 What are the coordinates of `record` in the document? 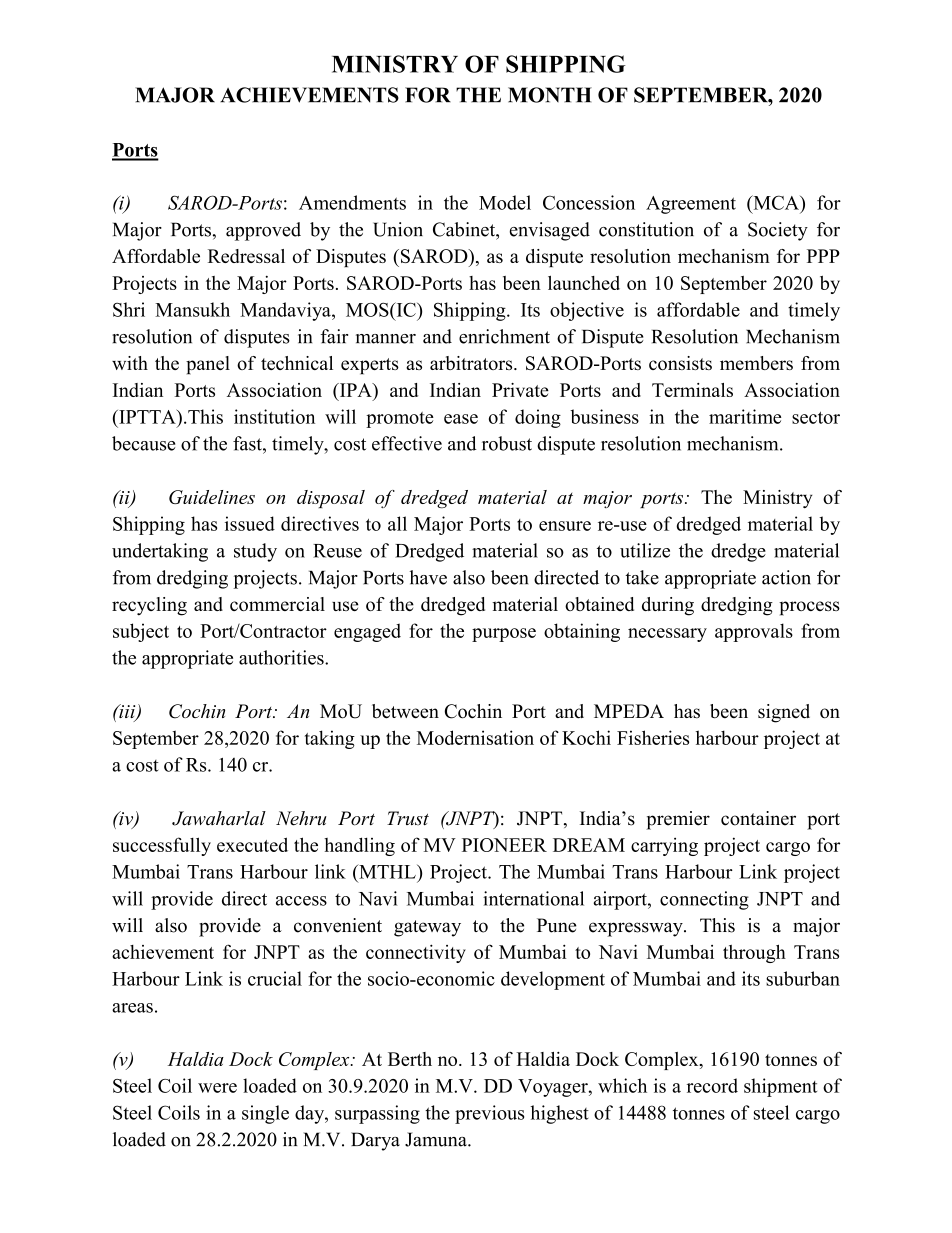 It's located at (712, 1085).
